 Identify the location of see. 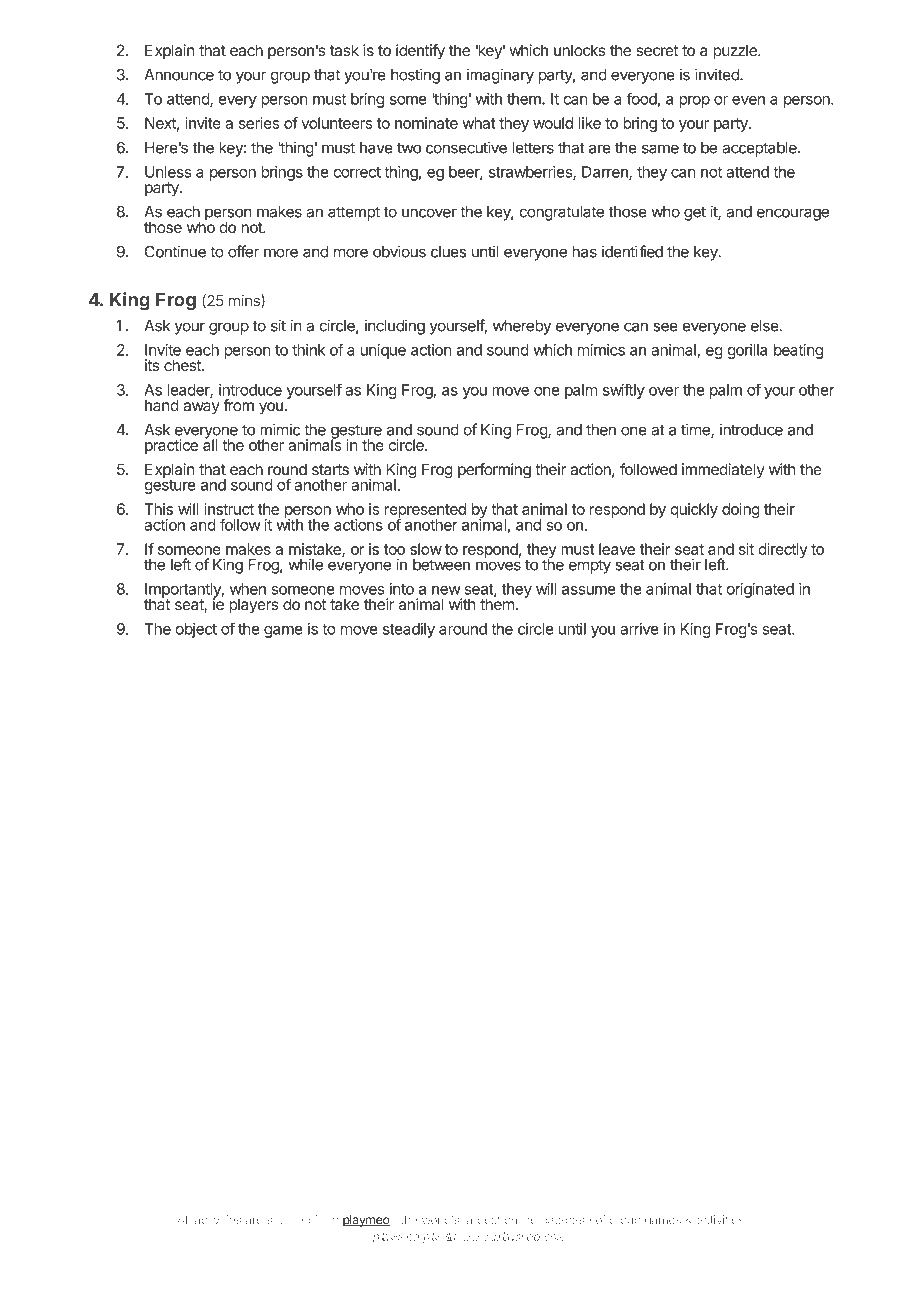
(665, 327).
